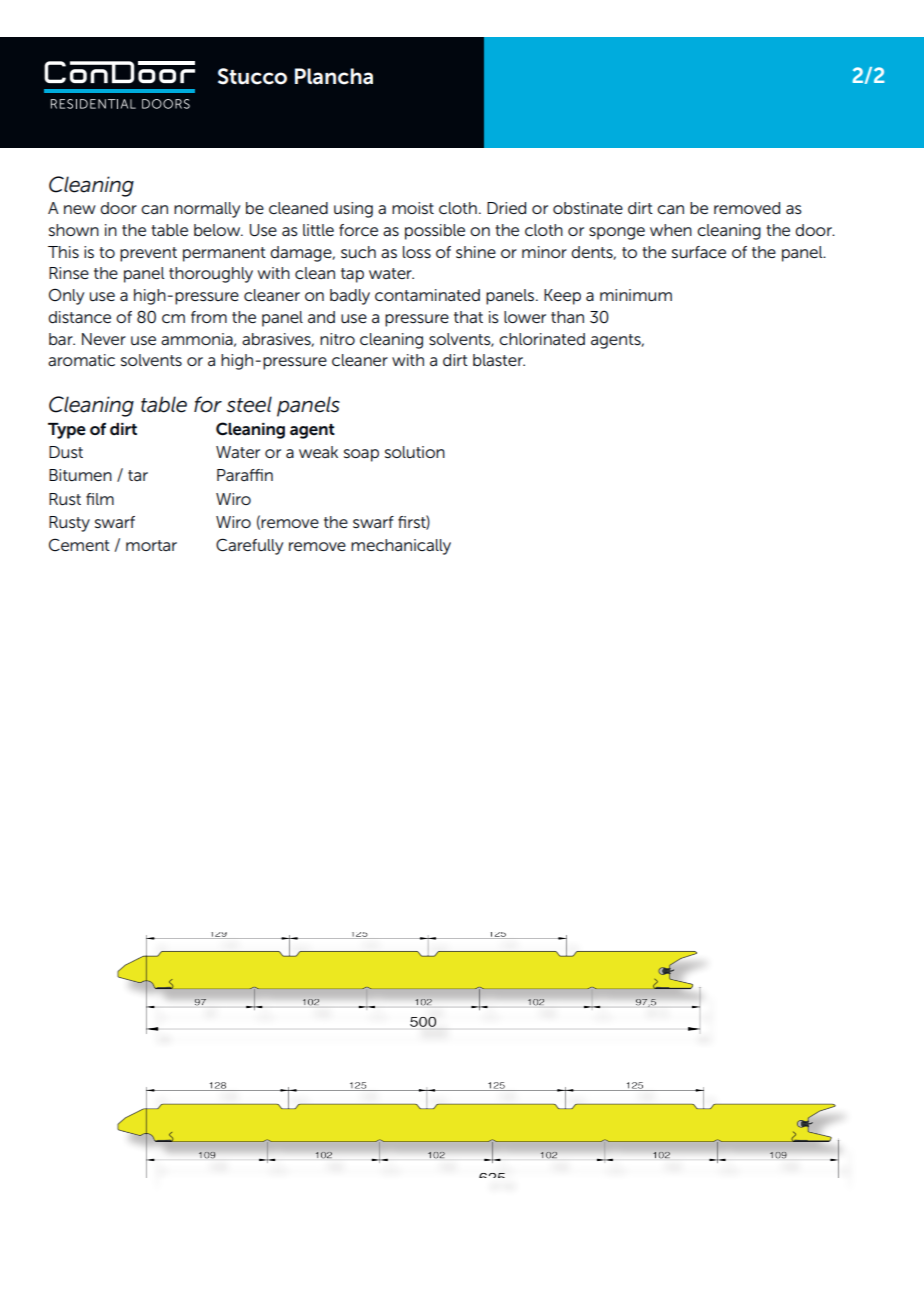  Describe the element at coordinates (588, 208) in the document. I see `obstinate` at that location.
